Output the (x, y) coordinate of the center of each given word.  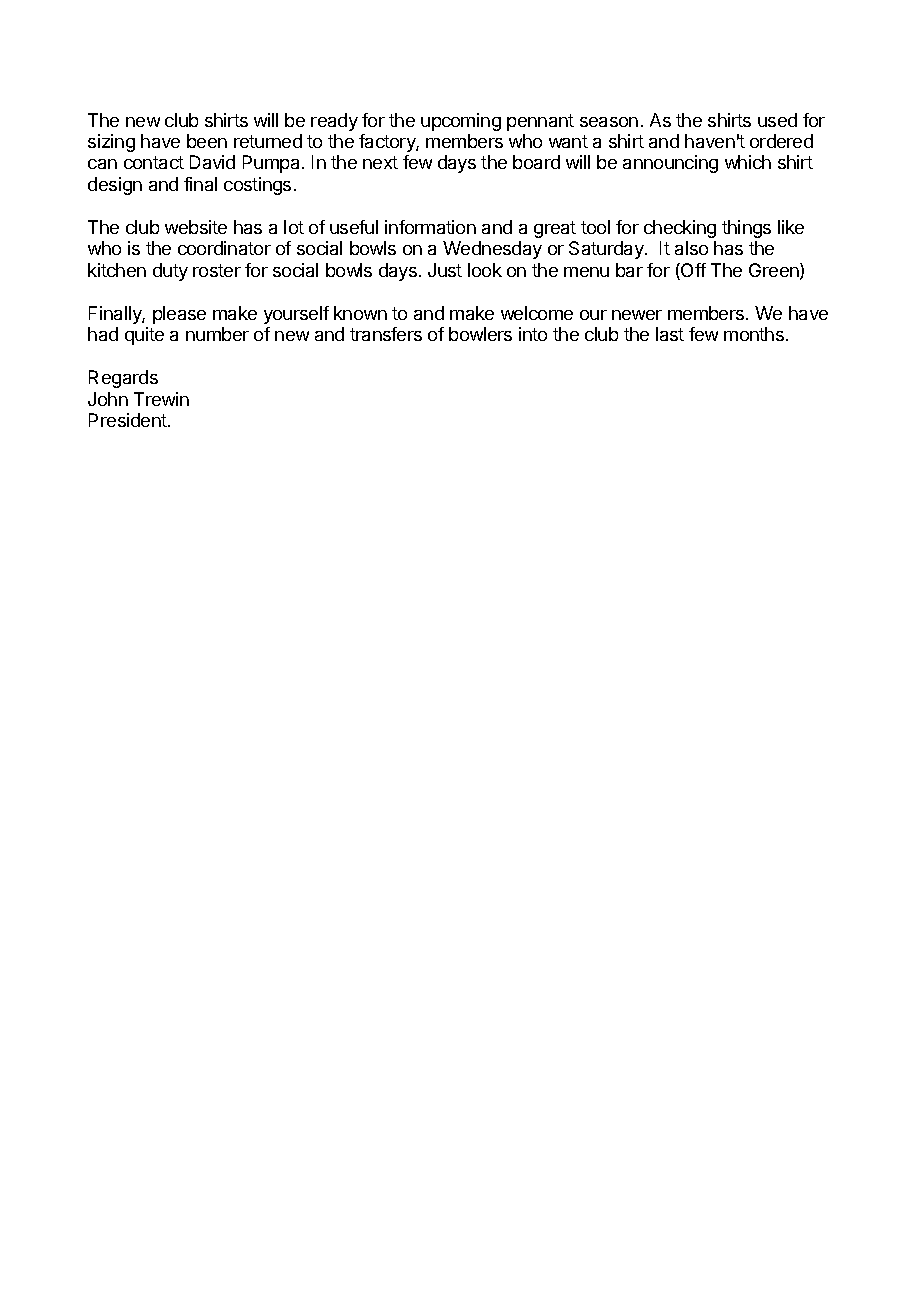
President (129, 420)
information (430, 227)
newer (637, 315)
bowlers (480, 334)
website (196, 227)
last (670, 334)
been (207, 141)
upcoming (461, 122)
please (179, 315)
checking (680, 229)
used (777, 120)
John (108, 399)
